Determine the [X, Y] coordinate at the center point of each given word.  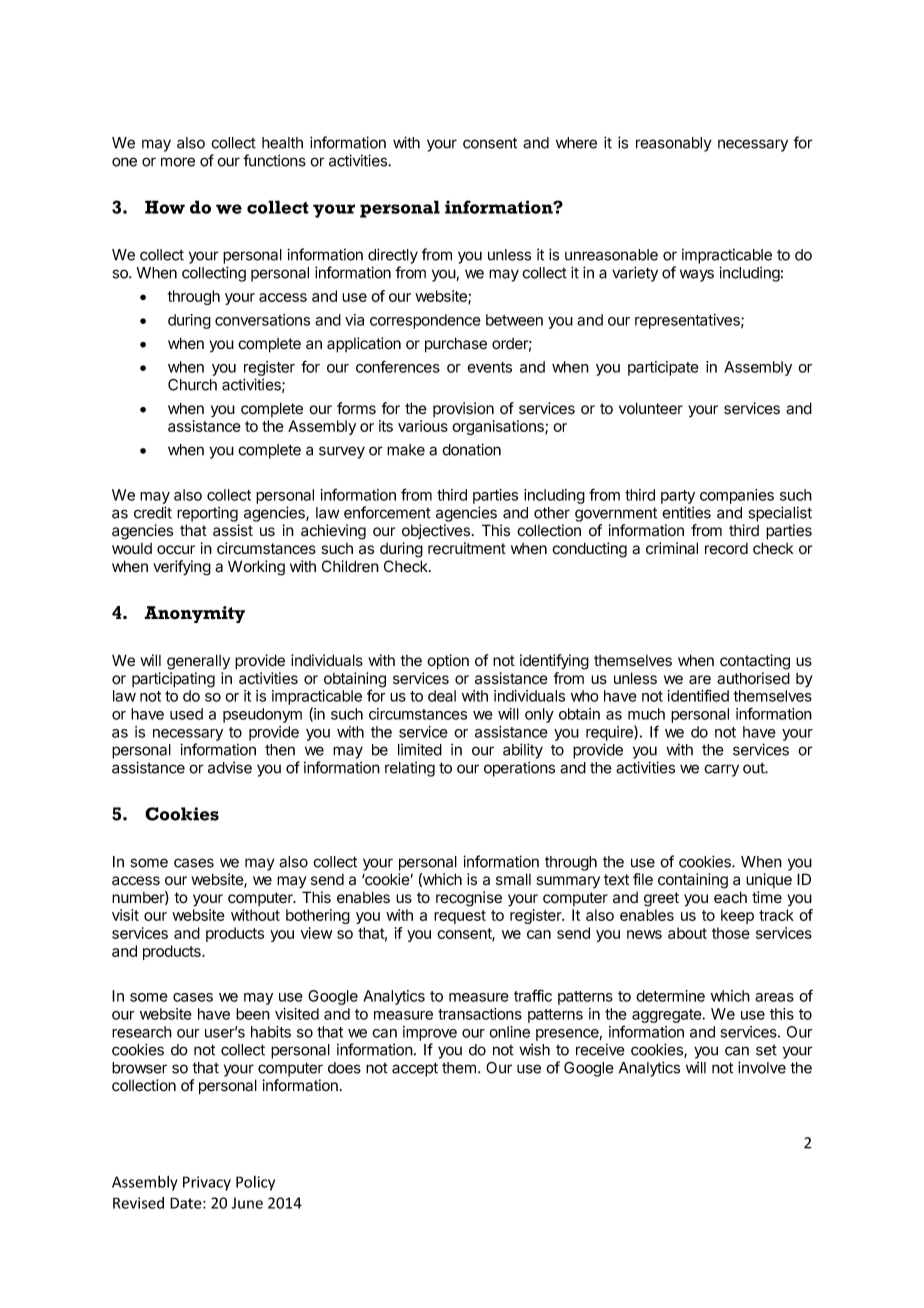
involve [762, 1067]
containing [693, 881]
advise [230, 767]
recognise [469, 899]
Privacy [207, 1183]
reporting [207, 514]
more [178, 162]
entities [686, 512]
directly [393, 256]
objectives [436, 531]
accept [415, 1069]
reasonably [674, 144]
